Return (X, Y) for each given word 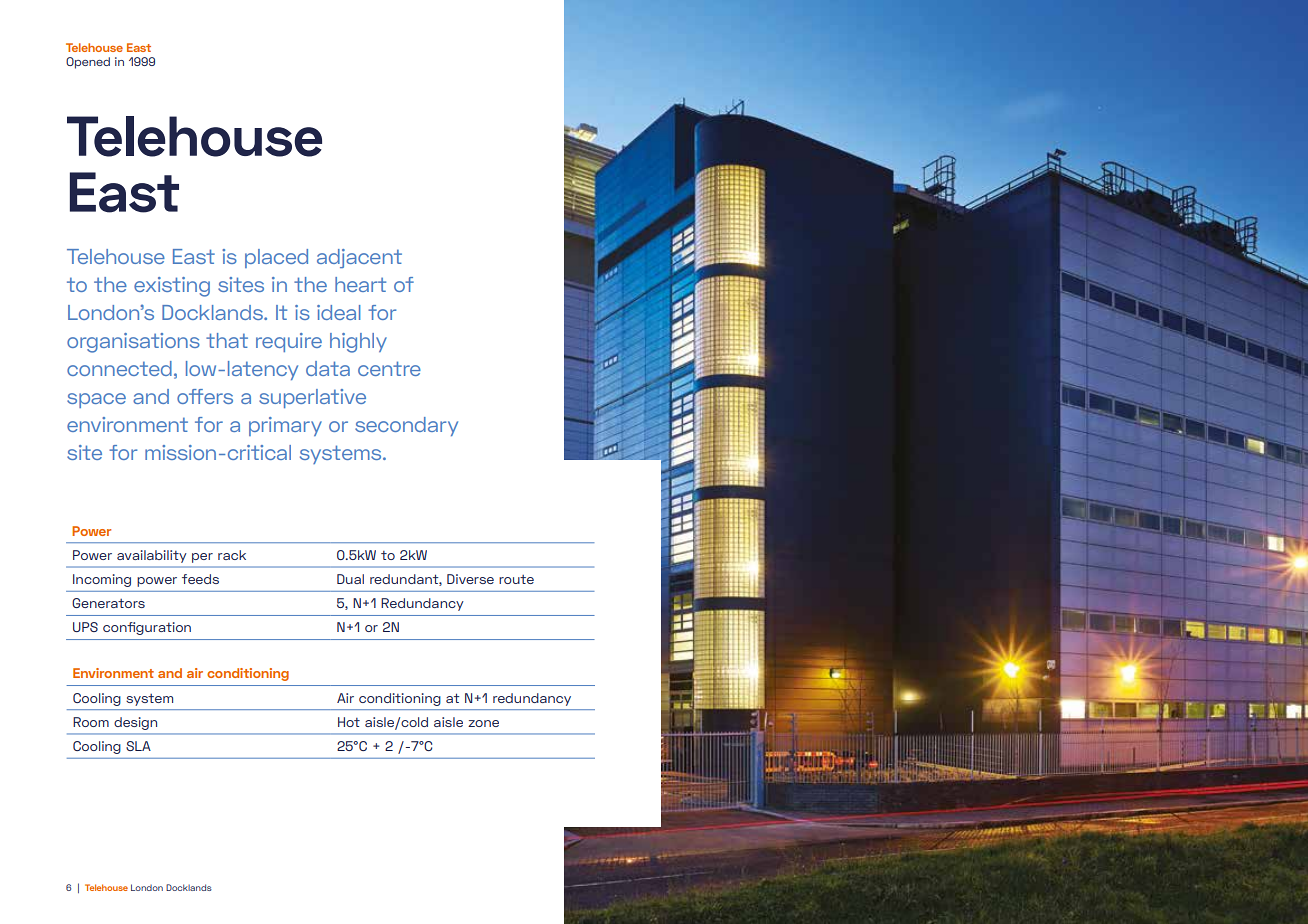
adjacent (359, 258)
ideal (339, 312)
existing (172, 287)
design (135, 723)
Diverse (470, 579)
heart (360, 284)
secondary (406, 426)
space (96, 400)
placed (276, 258)
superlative (312, 398)
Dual (350, 579)
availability (152, 556)
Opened (88, 63)
